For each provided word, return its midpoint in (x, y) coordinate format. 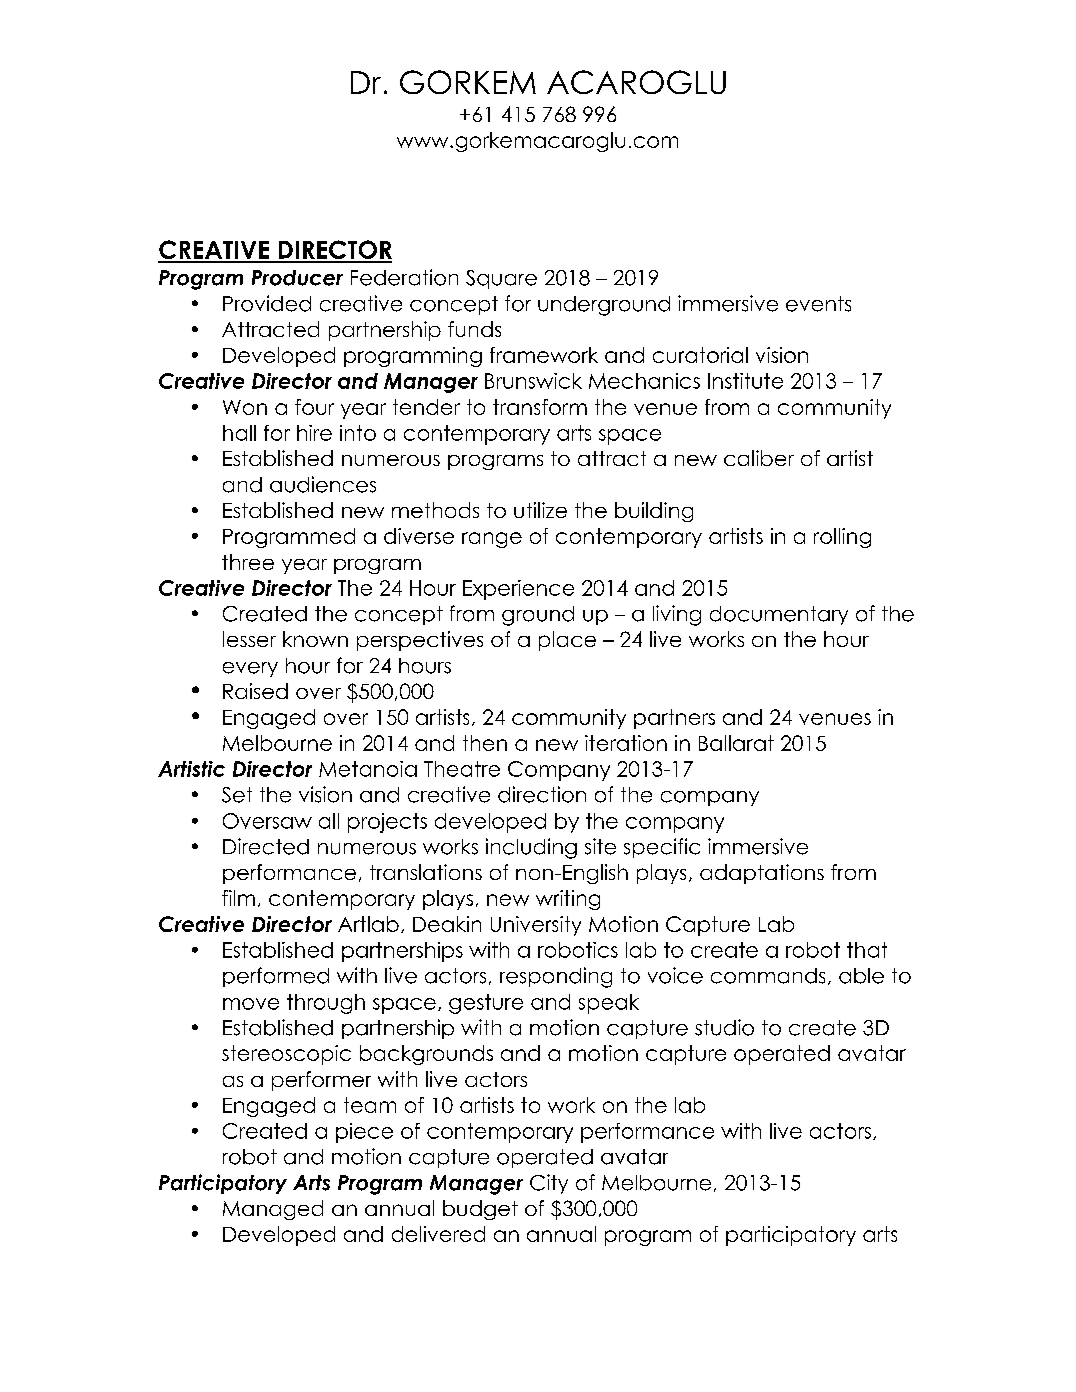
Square (501, 279)
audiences (323, 484)
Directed (266, 846)
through (326, 1004)
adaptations (762, 874)
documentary (779, 615)
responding (556, 977)
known (315, 639)
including (531, 848)
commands (768, 976)
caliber (759, 458)
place (567, 641)
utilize (540, 510)
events (818, 304)
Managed (273, 1210)
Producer (297, 278)
